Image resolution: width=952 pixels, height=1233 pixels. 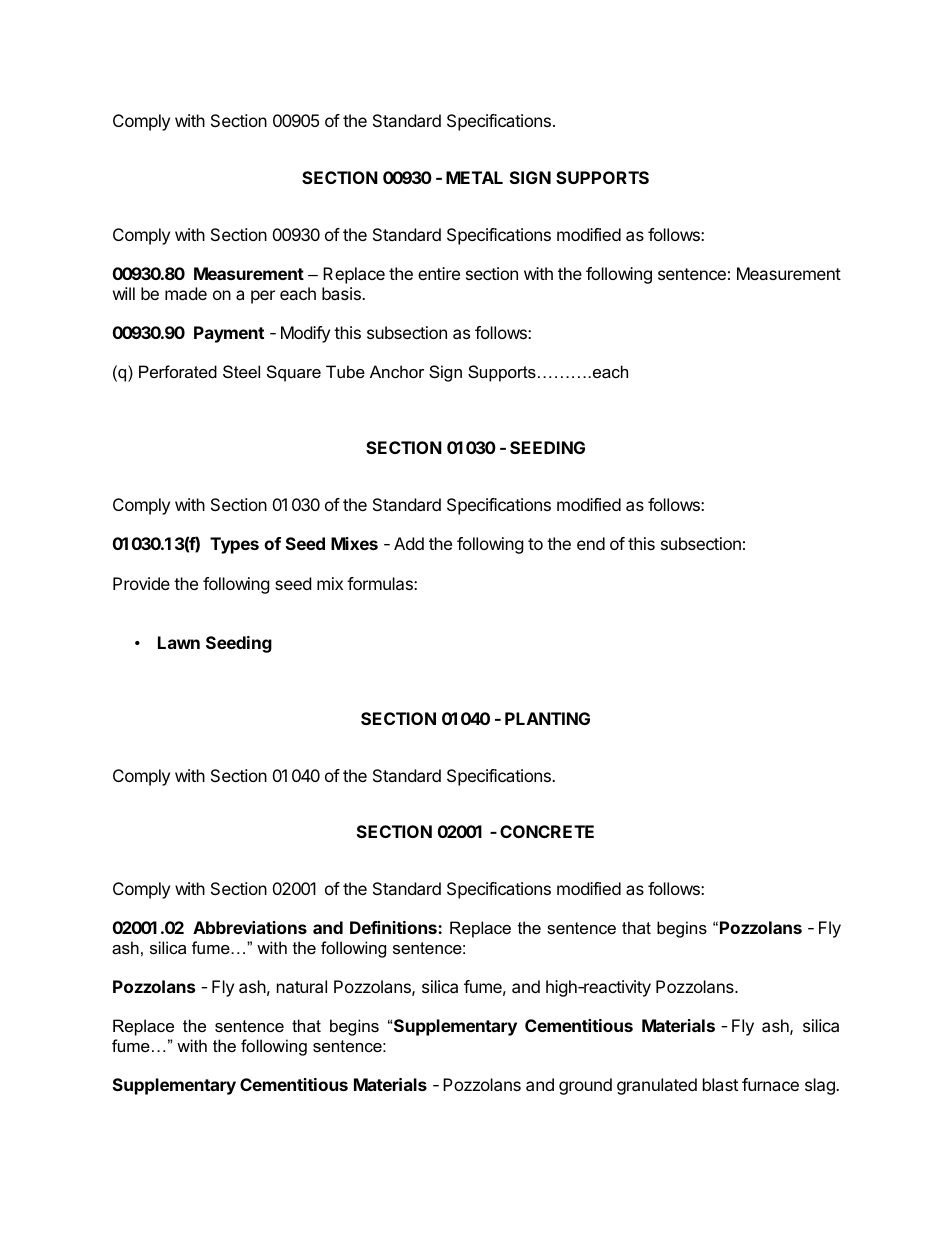 I want to click on end, so click(x=591, y=543).
